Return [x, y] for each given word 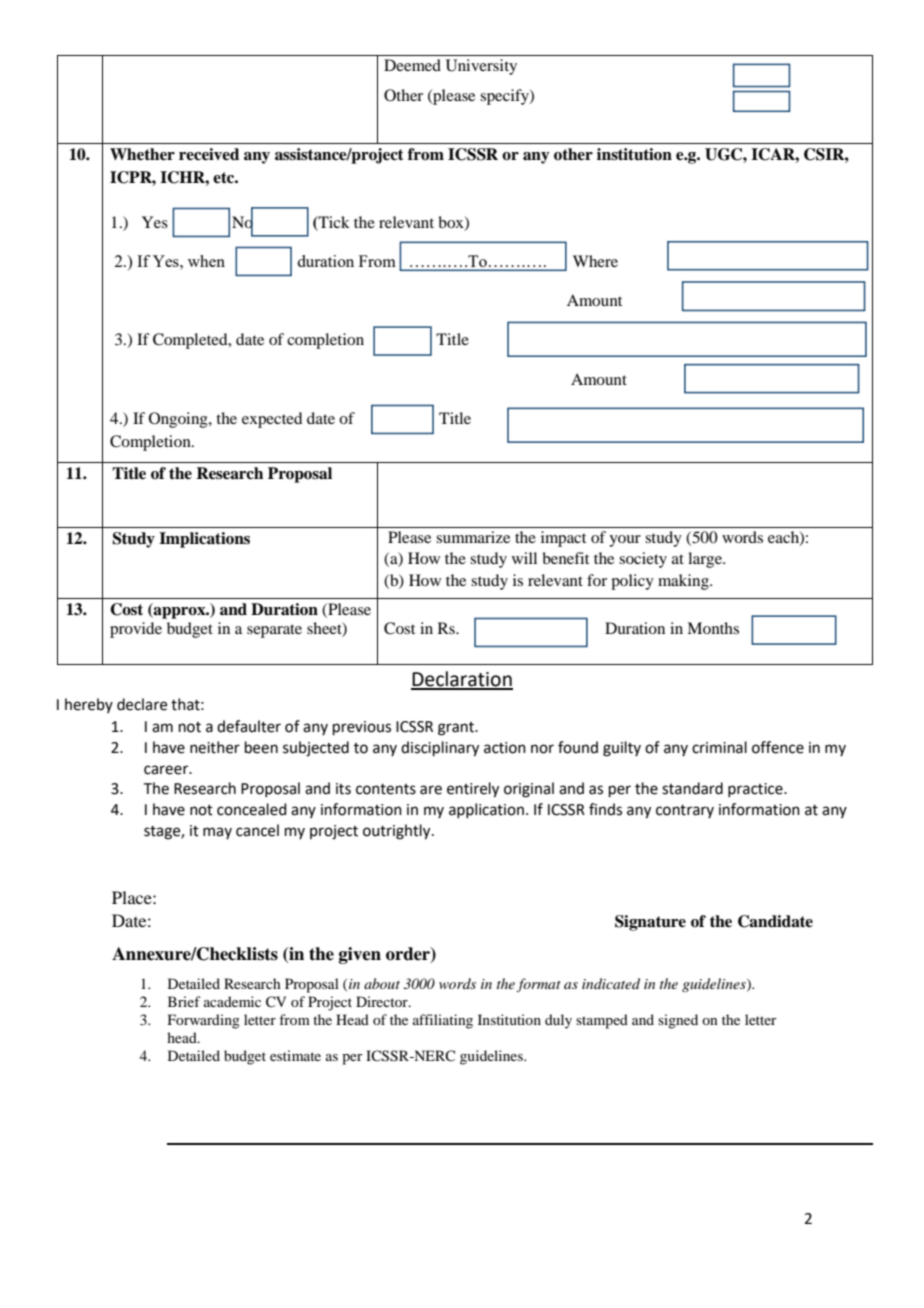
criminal [719, 747]
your [625, 541]
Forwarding [204, 1021]
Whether [142, 154]
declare [142, 704]
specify [505, 97]
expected [272, 420]
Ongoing [179, 420]
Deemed [412, 65]
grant [457, 729]
